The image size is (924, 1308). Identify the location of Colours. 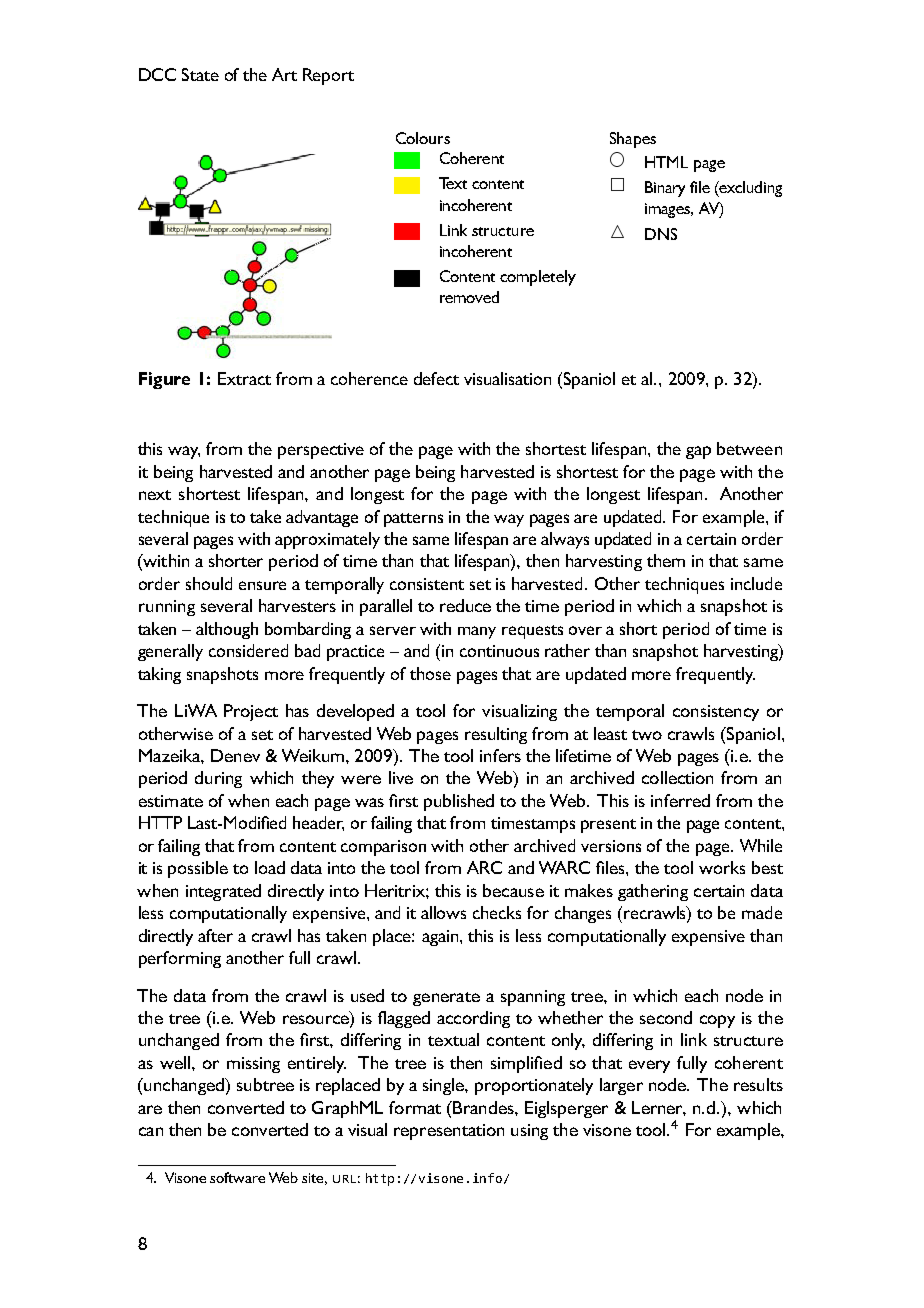
(423, 138).
